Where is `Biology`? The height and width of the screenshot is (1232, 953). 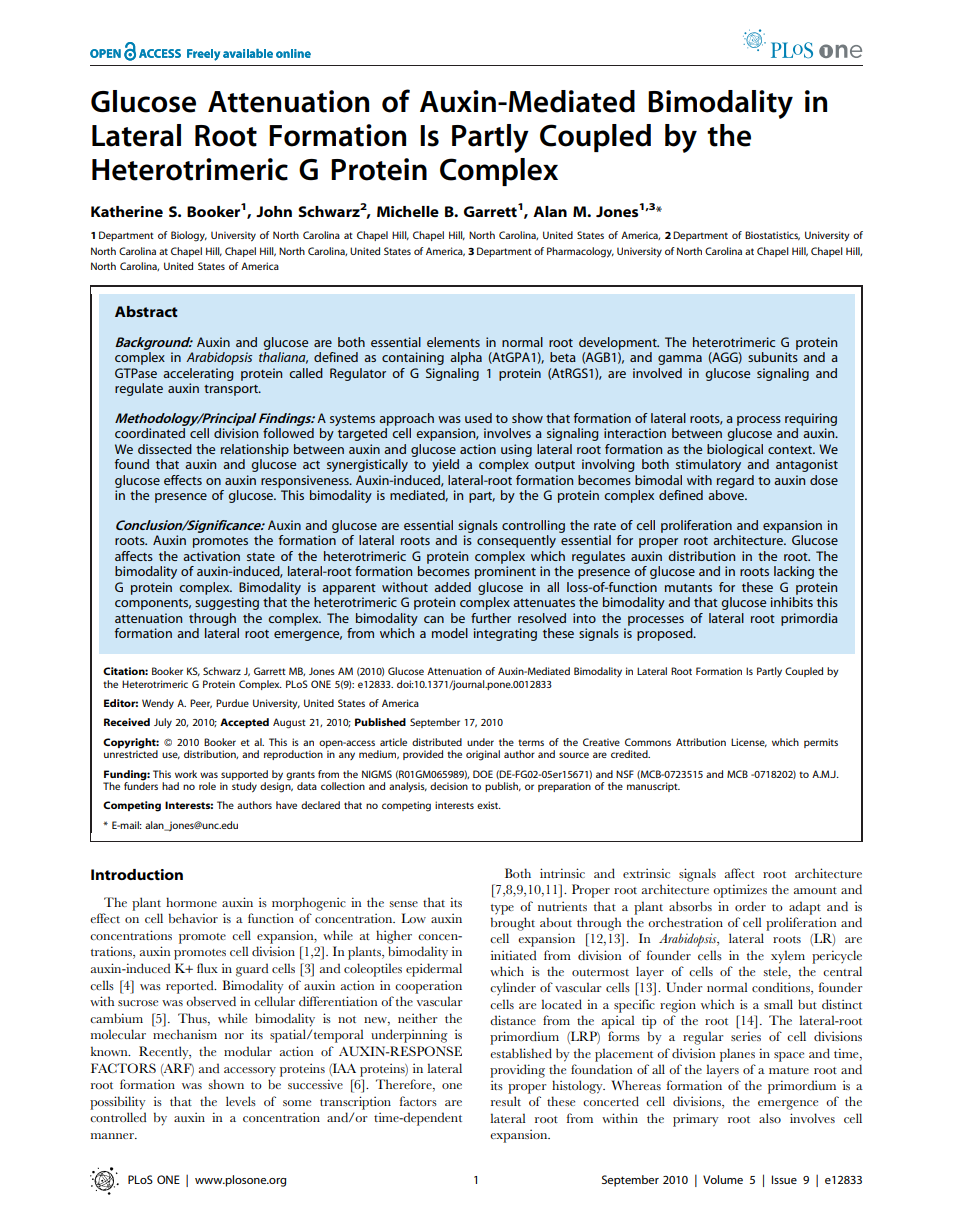
Biology is located at coordinates (189, 236).
